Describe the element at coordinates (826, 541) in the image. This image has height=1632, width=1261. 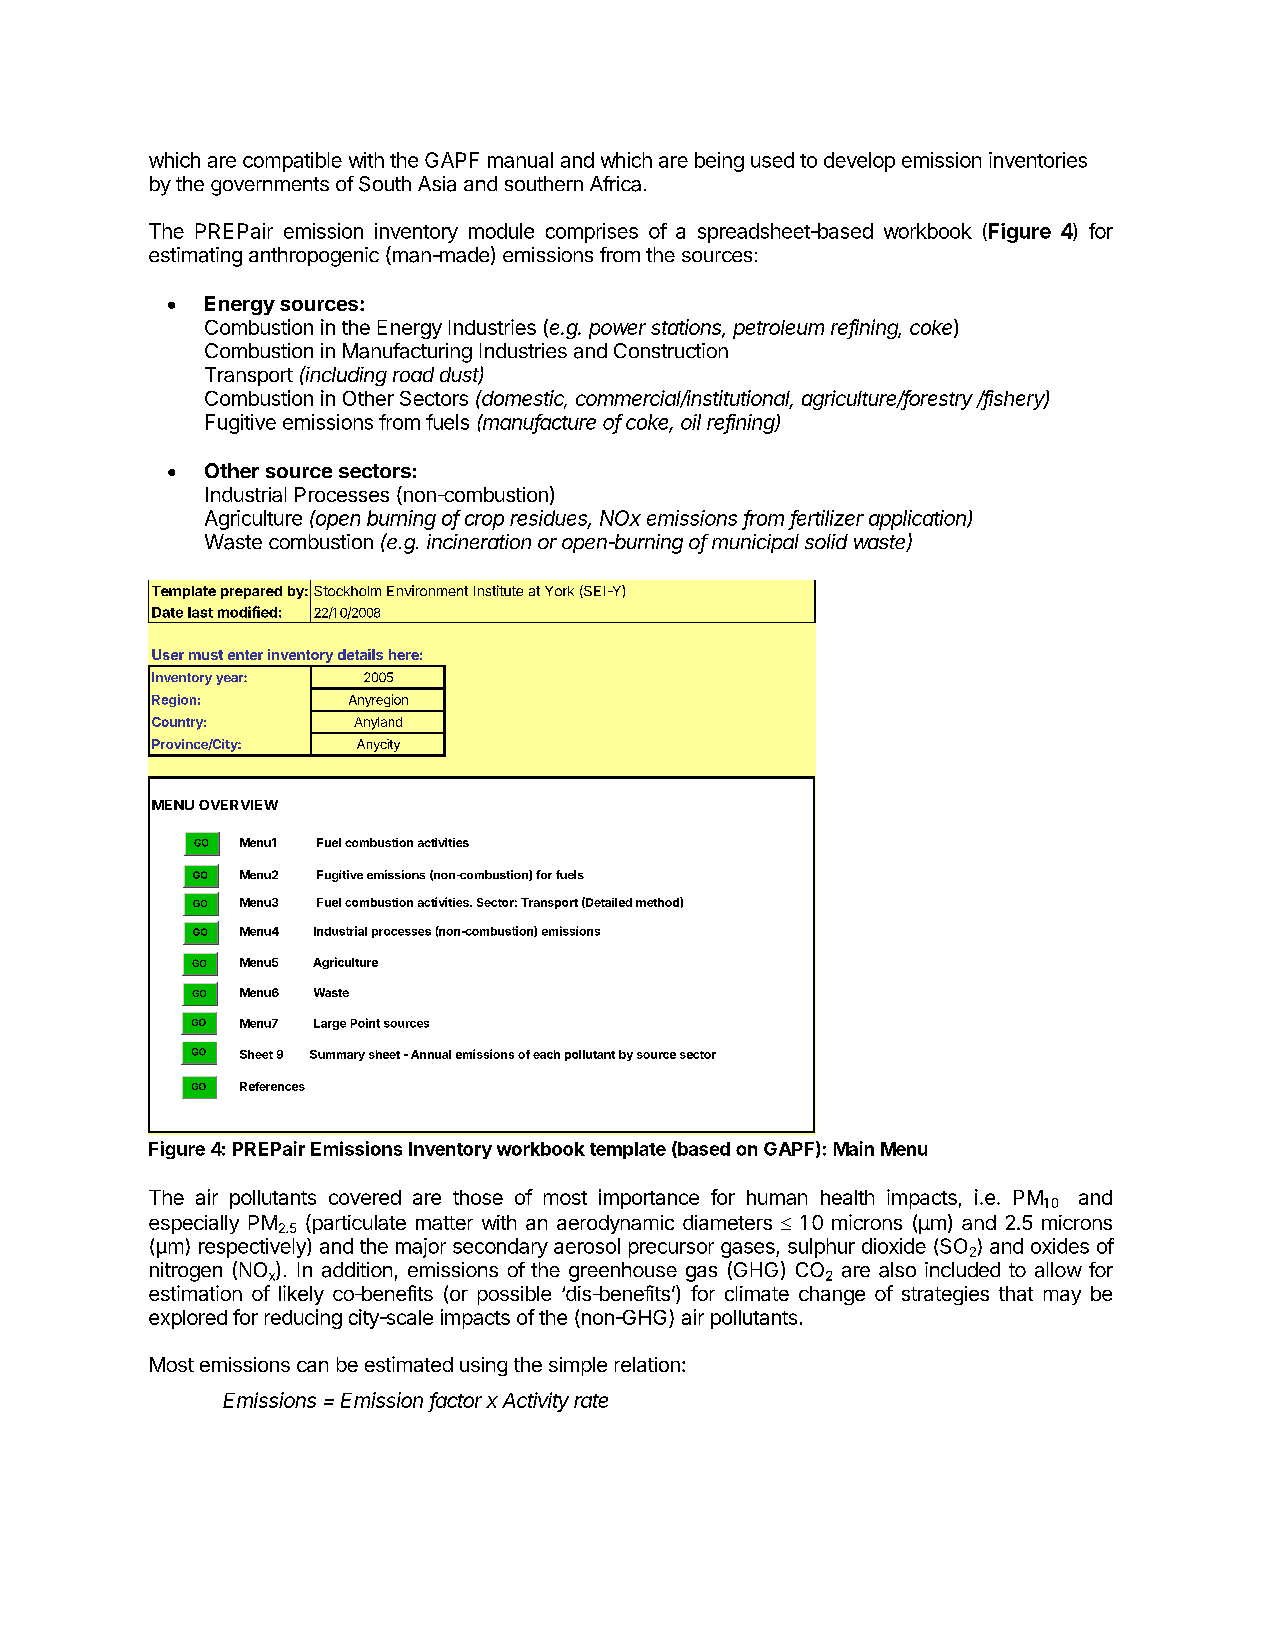
I see `solid` at that location.
